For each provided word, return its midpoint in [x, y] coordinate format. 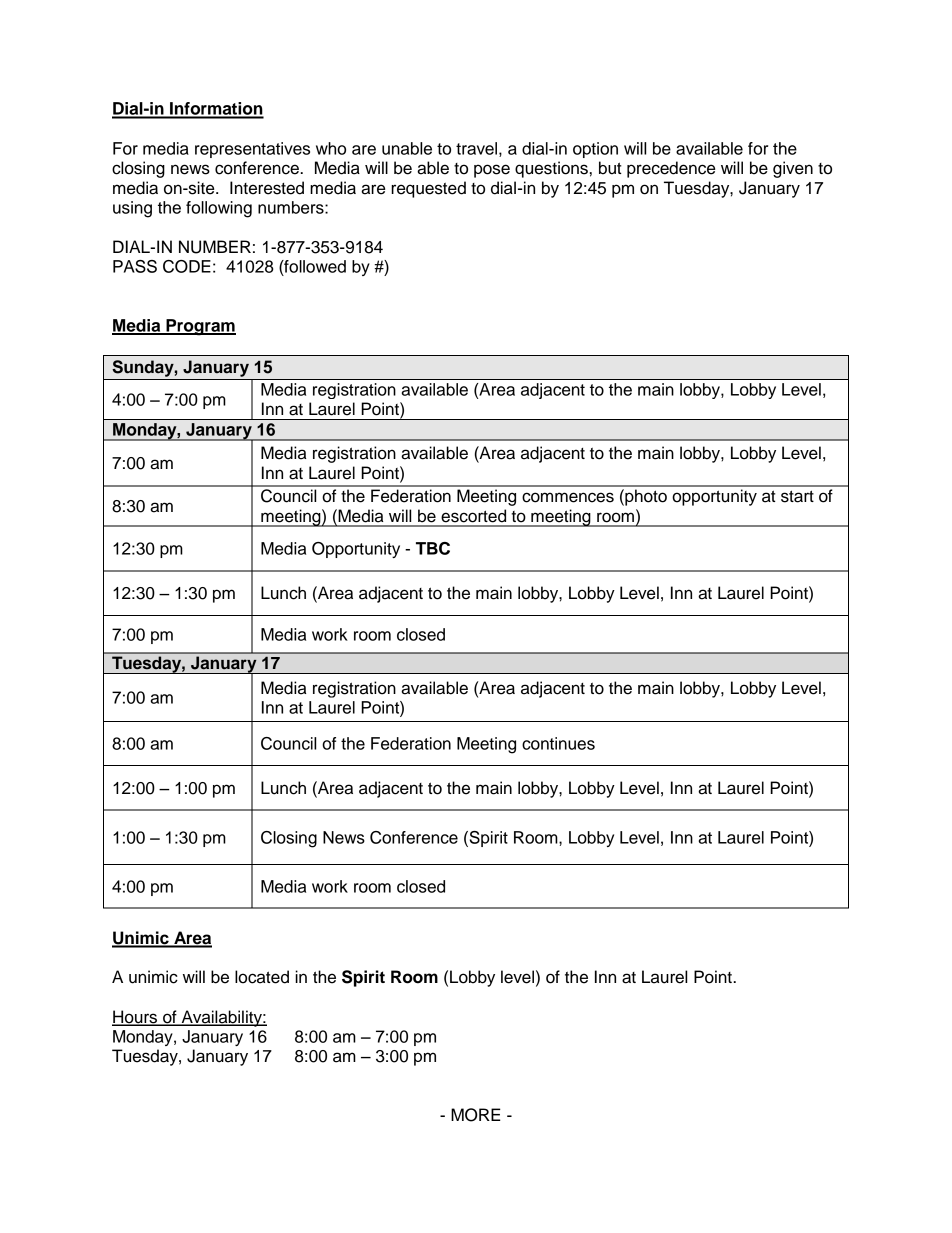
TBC [433, 548]
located [262, 977]
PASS [135, 266]
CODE [187, 266]
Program [200, 327]
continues [558, 743]
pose [492, 171]
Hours [136, 1018]
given [793, 169]
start [797, 496]
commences [568, 497]
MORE [476, 1115]
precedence [671, 169]
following [219, 209]
